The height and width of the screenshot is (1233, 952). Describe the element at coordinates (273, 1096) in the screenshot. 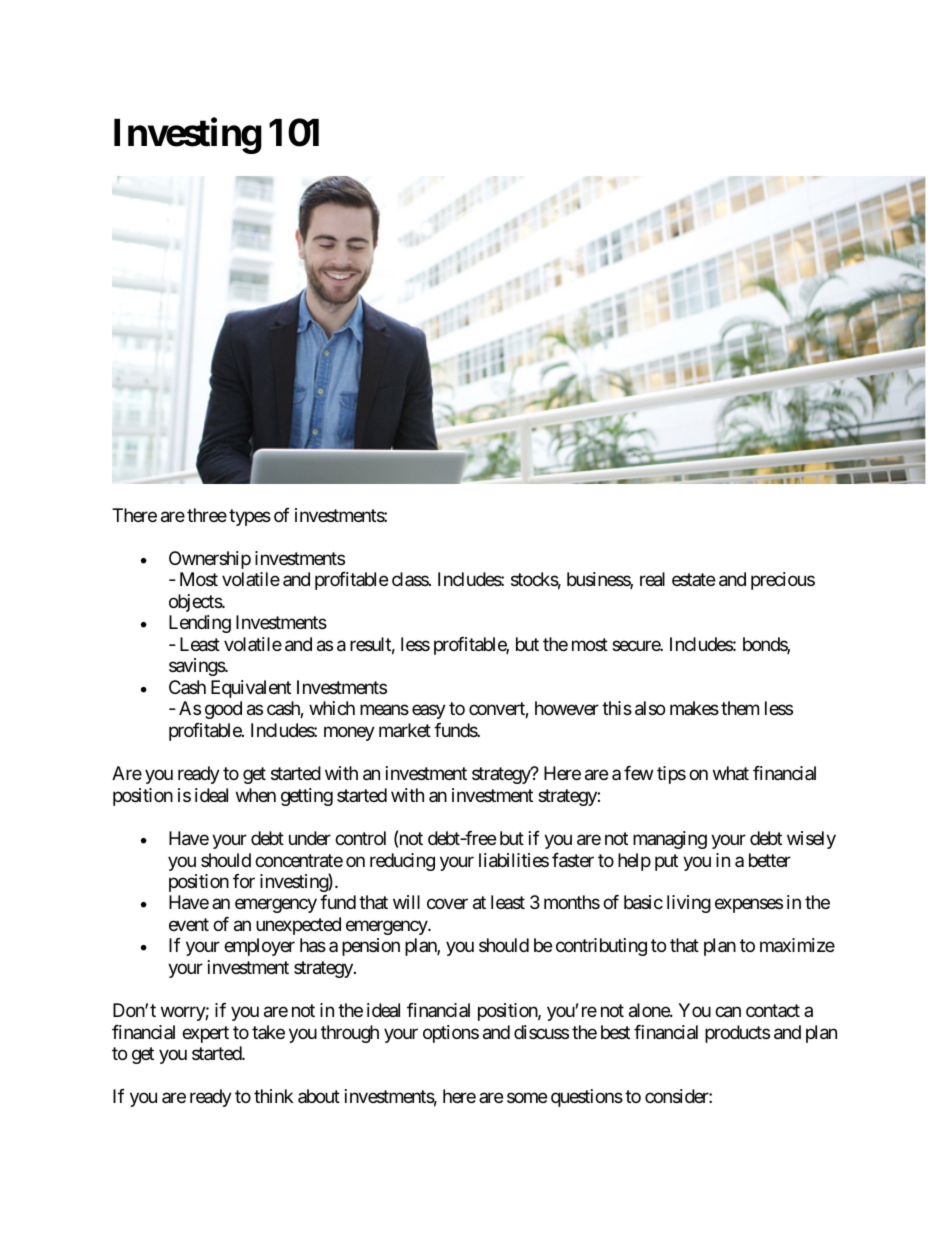

I see `think` at that location.
